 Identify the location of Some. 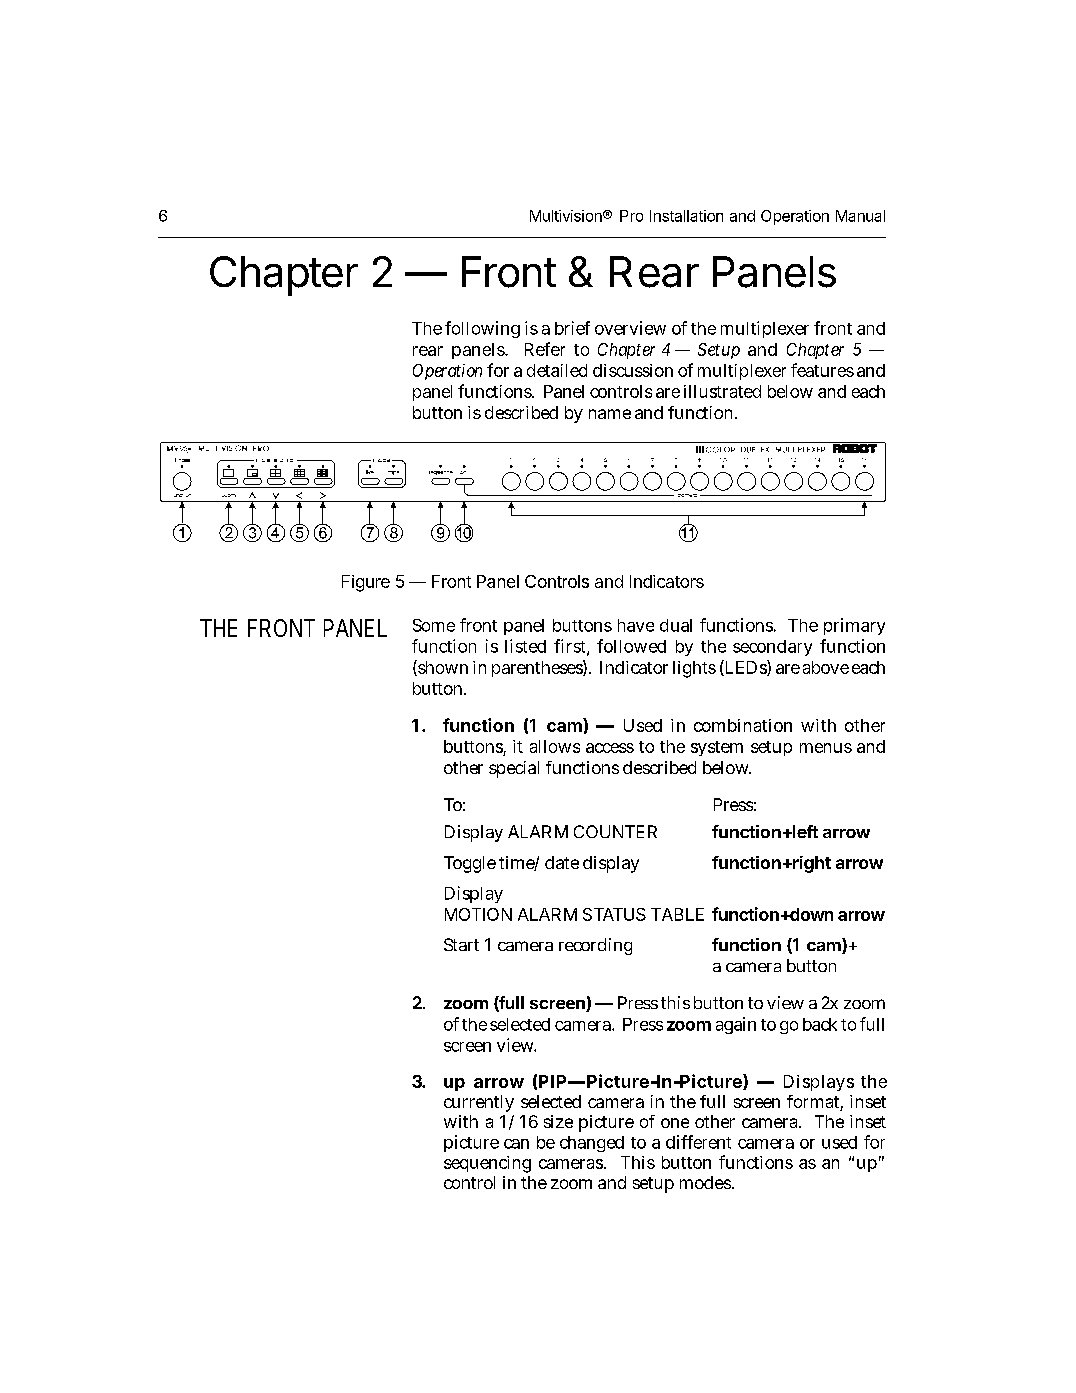
(434, 625).
